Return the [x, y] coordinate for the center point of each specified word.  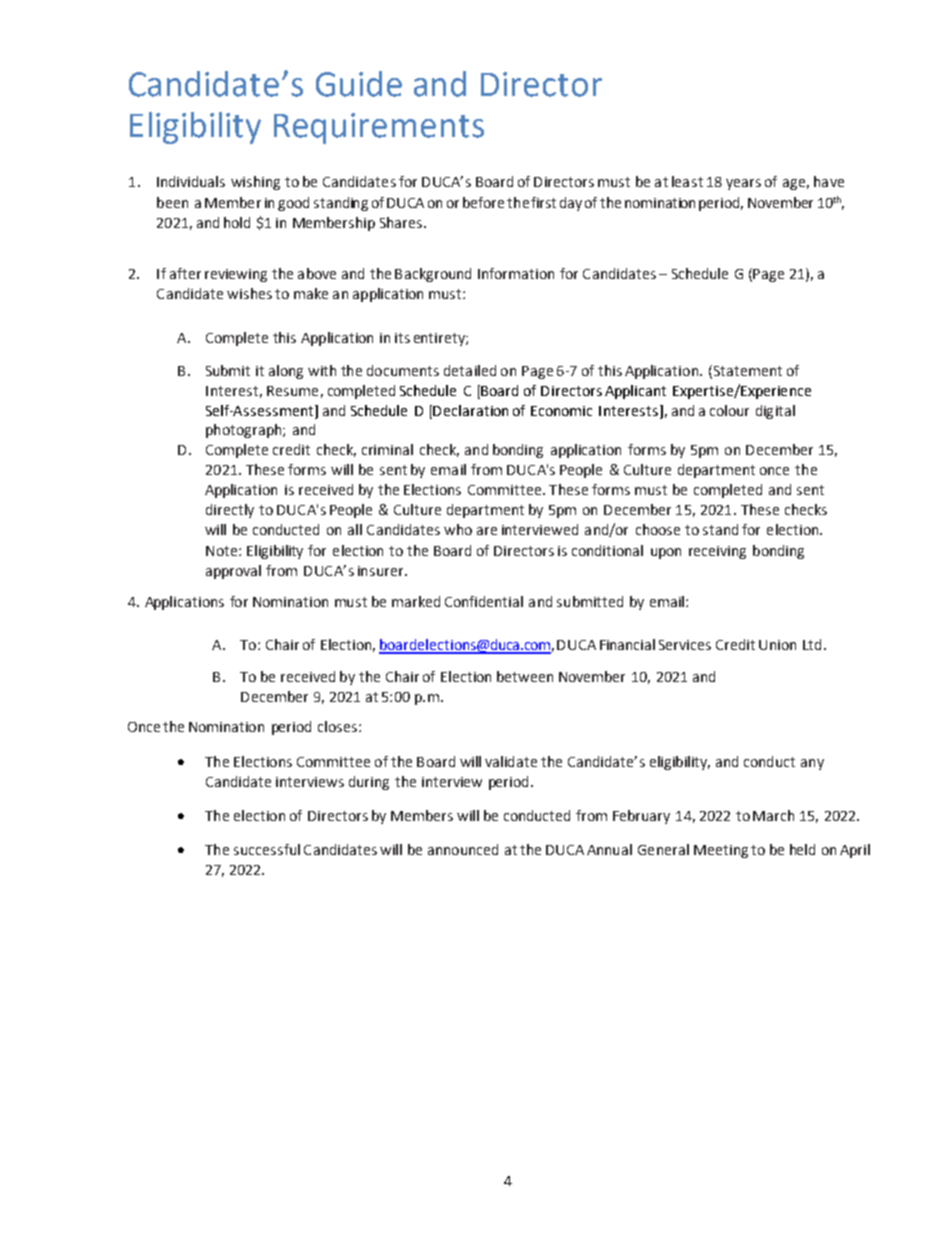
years [743, 184]
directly [230, 511]
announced [463, 849]
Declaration [470, 410]
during [369, 783]
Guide [359, 84]
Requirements [379, 128]
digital [775, 412]
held [802, 849]
